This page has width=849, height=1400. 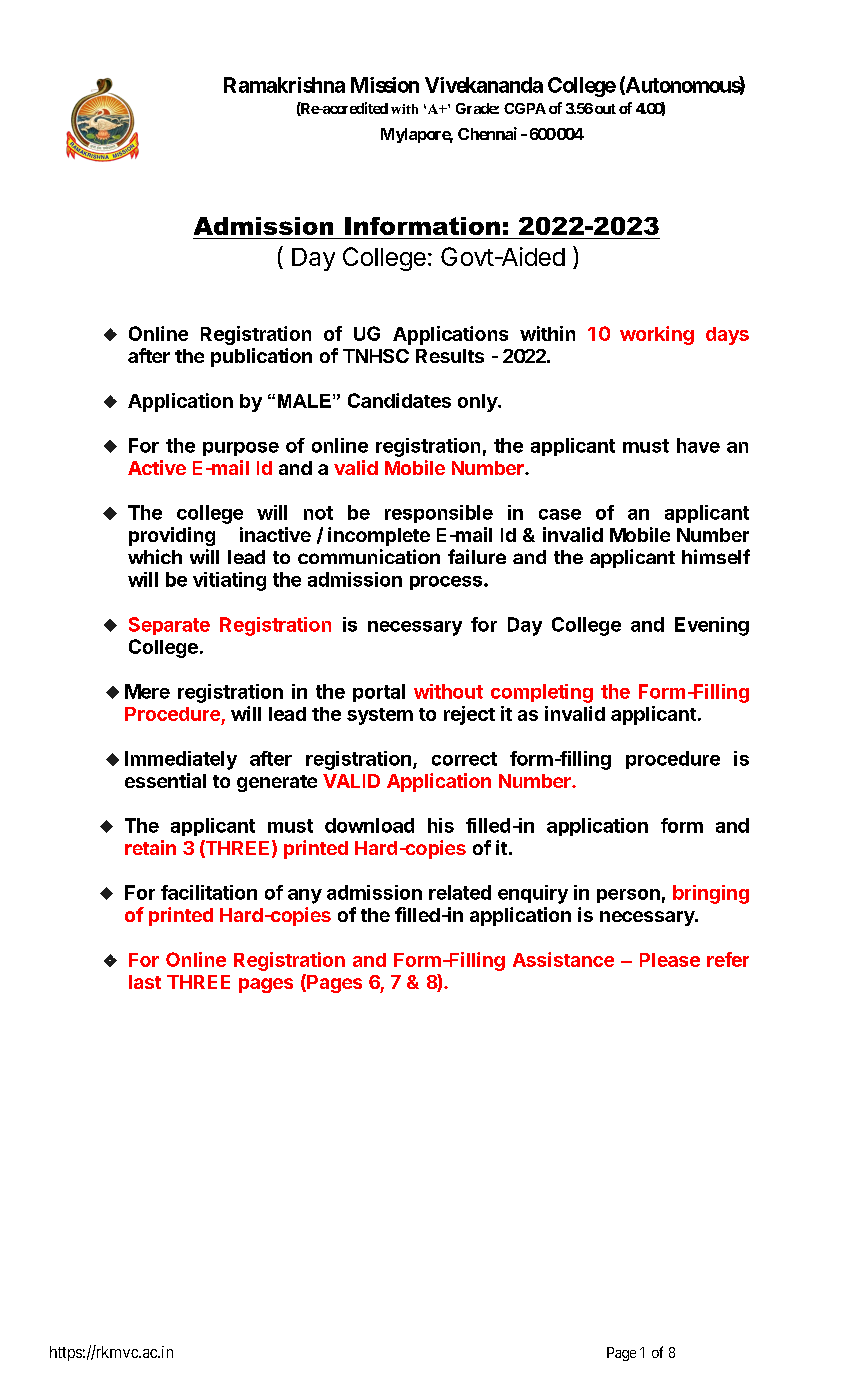 I want to click on working, so click(x=657, y=335).
